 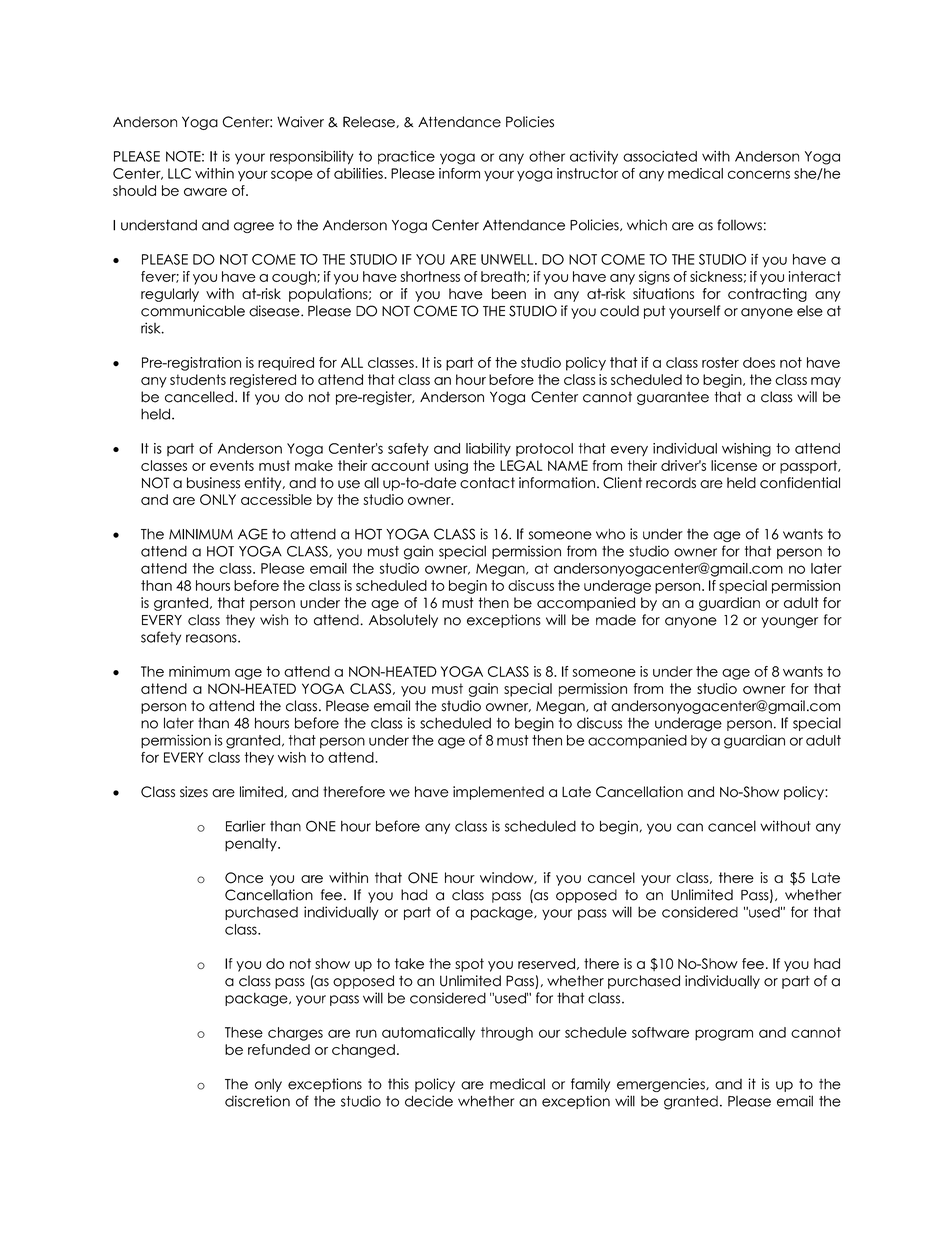 What do you see at coordinates (232, 465) in the screenshot?
I see `events` at bounding box center [232, 465].
